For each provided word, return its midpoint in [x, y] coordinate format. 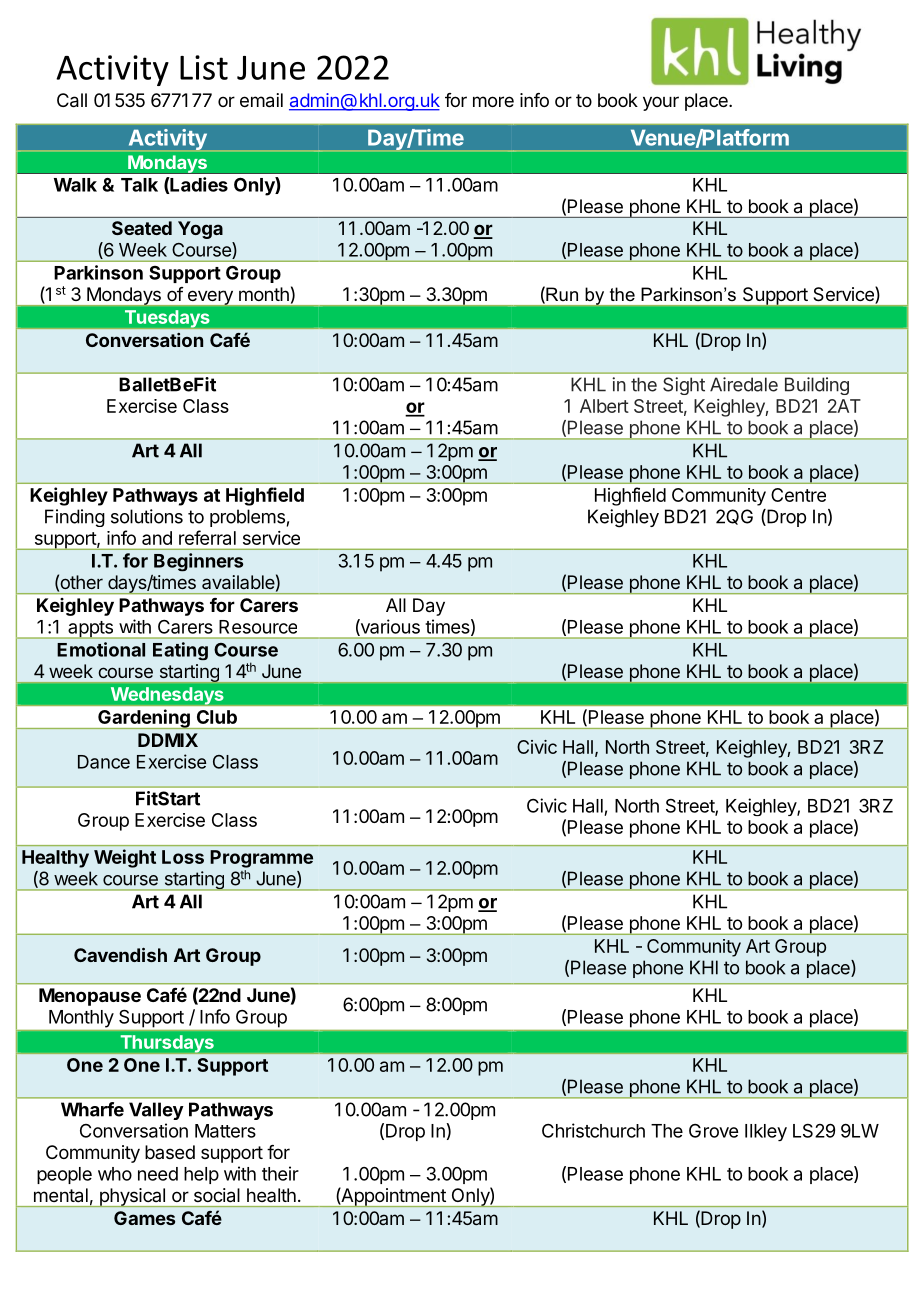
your [661, 103]
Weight [125, 858]
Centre [798, 495]
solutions [147, 516]
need [158, 1174]
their [280, 1173]
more [493, 101]
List [204, 67]
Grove [713, 1131]
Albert [604, 406]
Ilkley [766, 1132]
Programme [261, 859]
